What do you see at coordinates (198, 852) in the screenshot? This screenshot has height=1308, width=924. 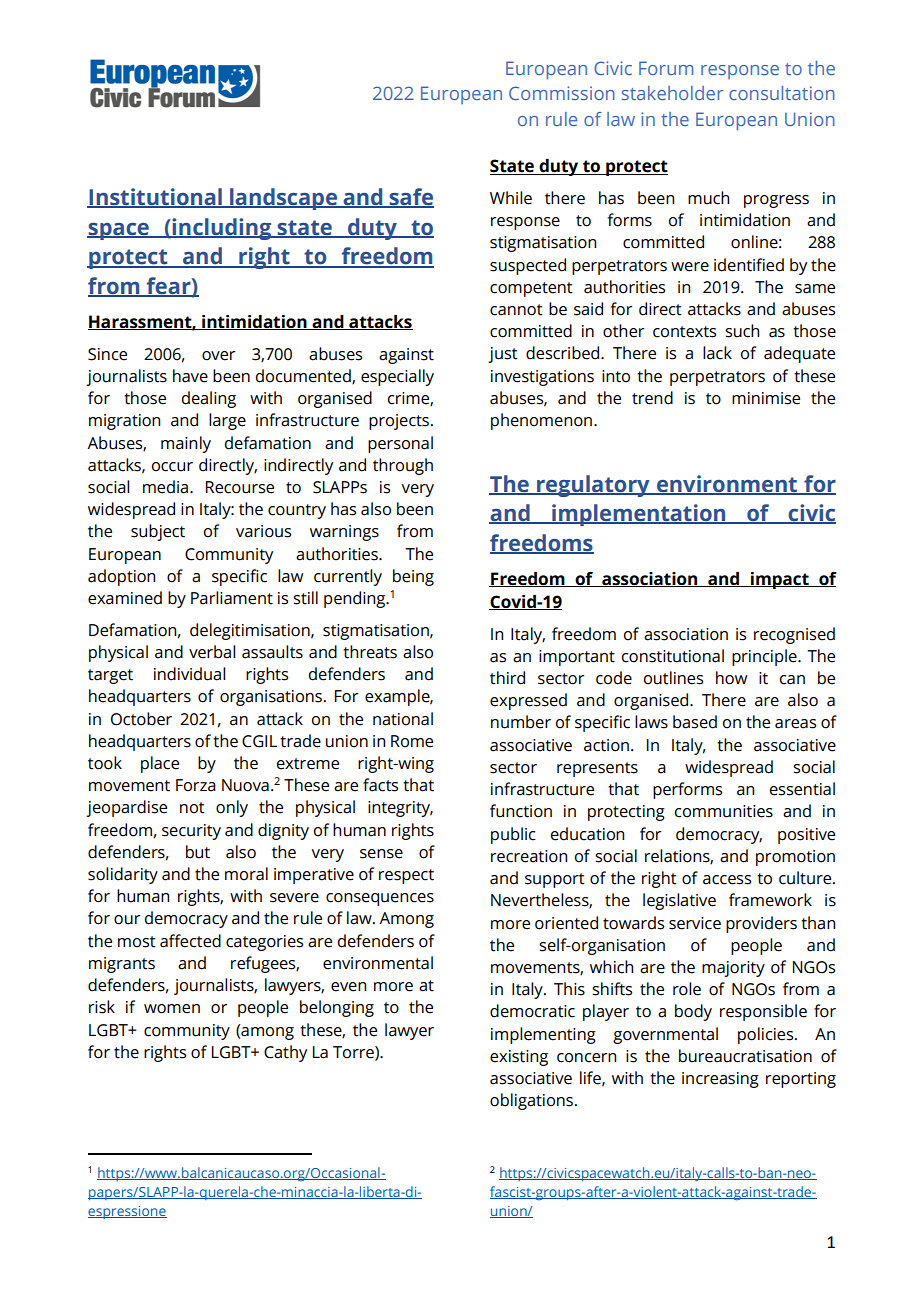 I see `but` at bounding box center [198, 852].
